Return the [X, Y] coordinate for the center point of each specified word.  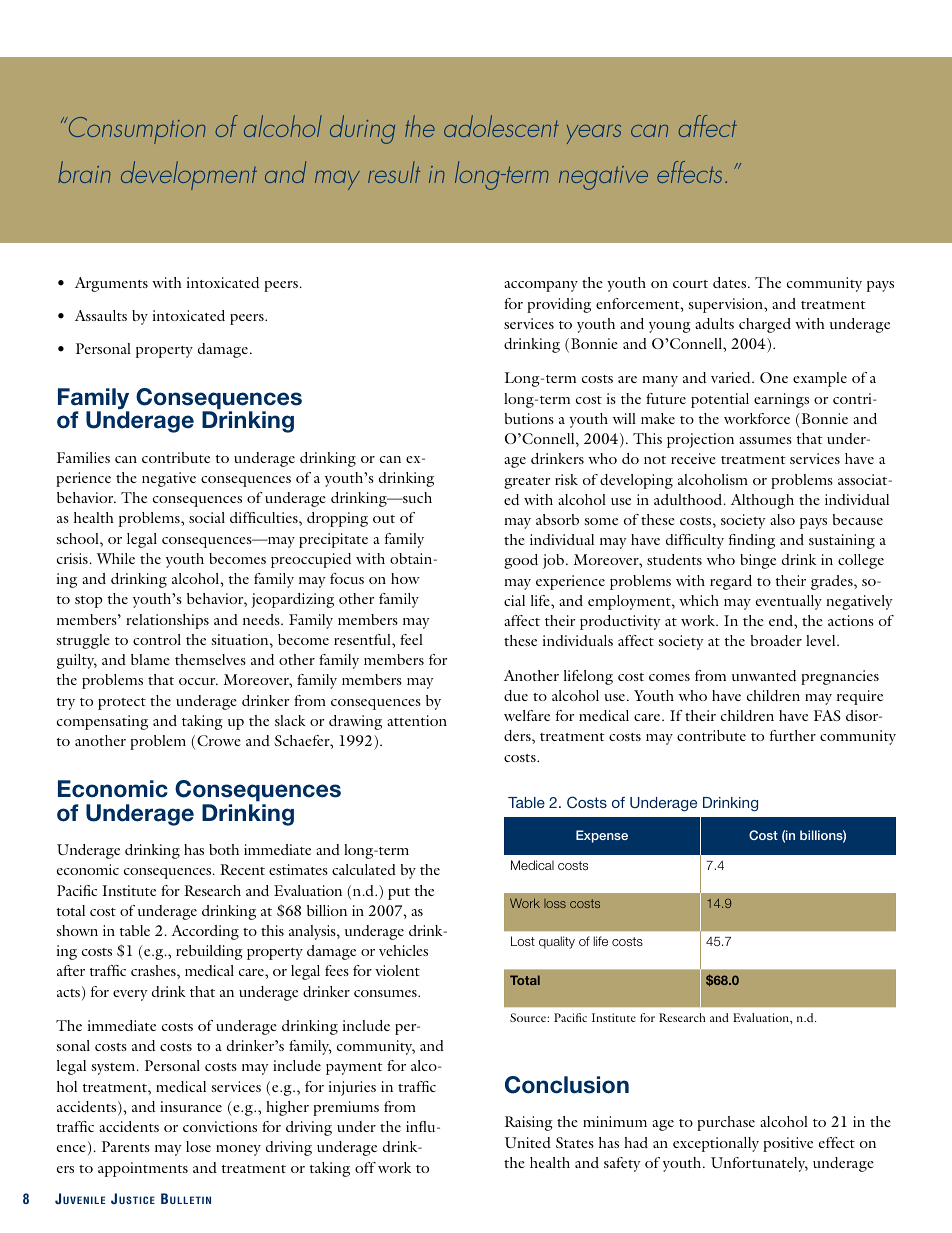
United [528, 1142]
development [189, 175]
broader [776, 640]
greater [527, 483]
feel [411, 639]
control [157, 639]
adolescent [501, 126]
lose [198, 1146]
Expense [602, 836]
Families [83, 457]
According [205, 932]
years [594, 134]
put [399, 894]
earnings [781, 400]
